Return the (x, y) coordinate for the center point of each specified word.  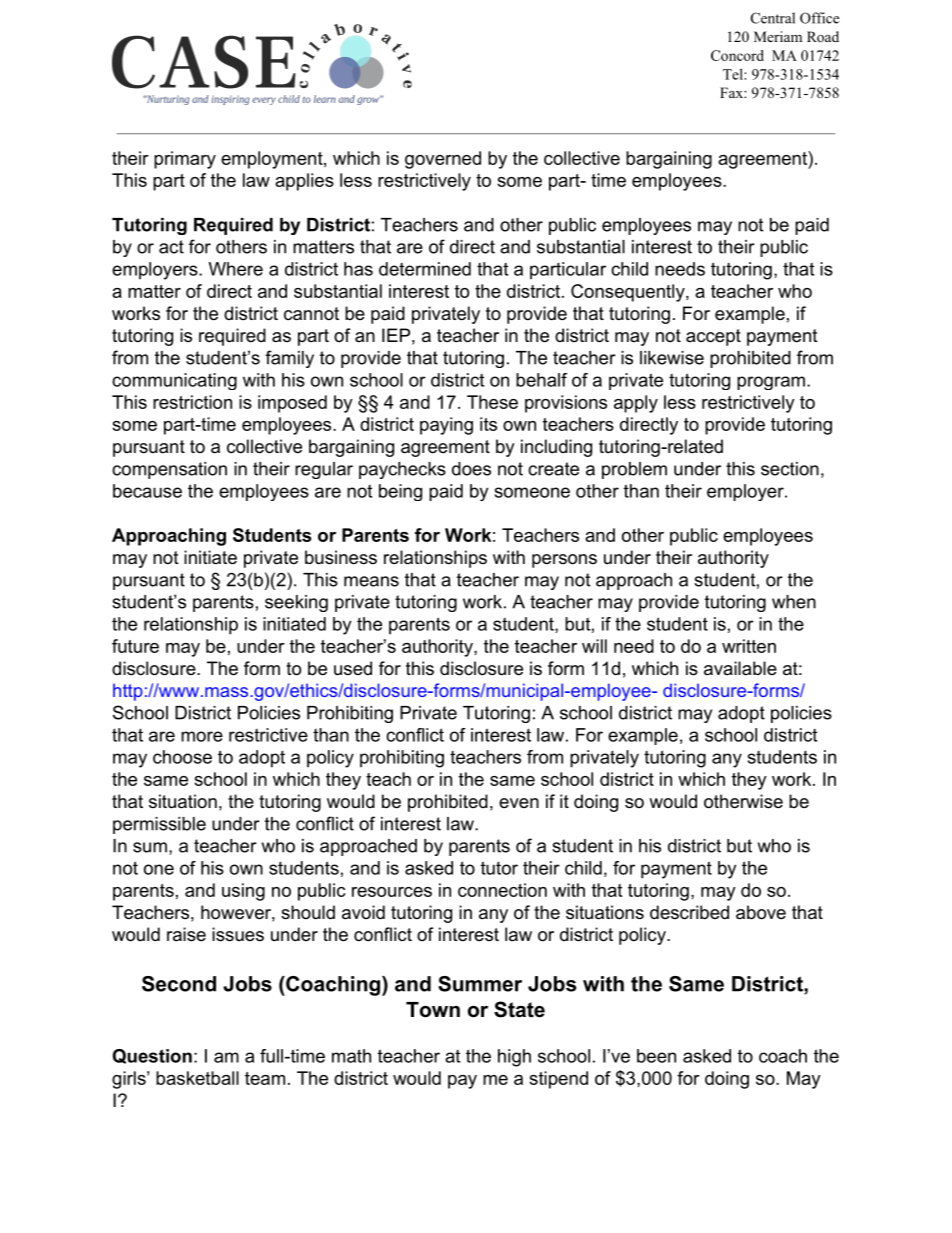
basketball (197, 1078)
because (147, 491)
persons (564, 561)
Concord (737, 55)
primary (185, 160)
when (794, 602)
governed (443, 160)
